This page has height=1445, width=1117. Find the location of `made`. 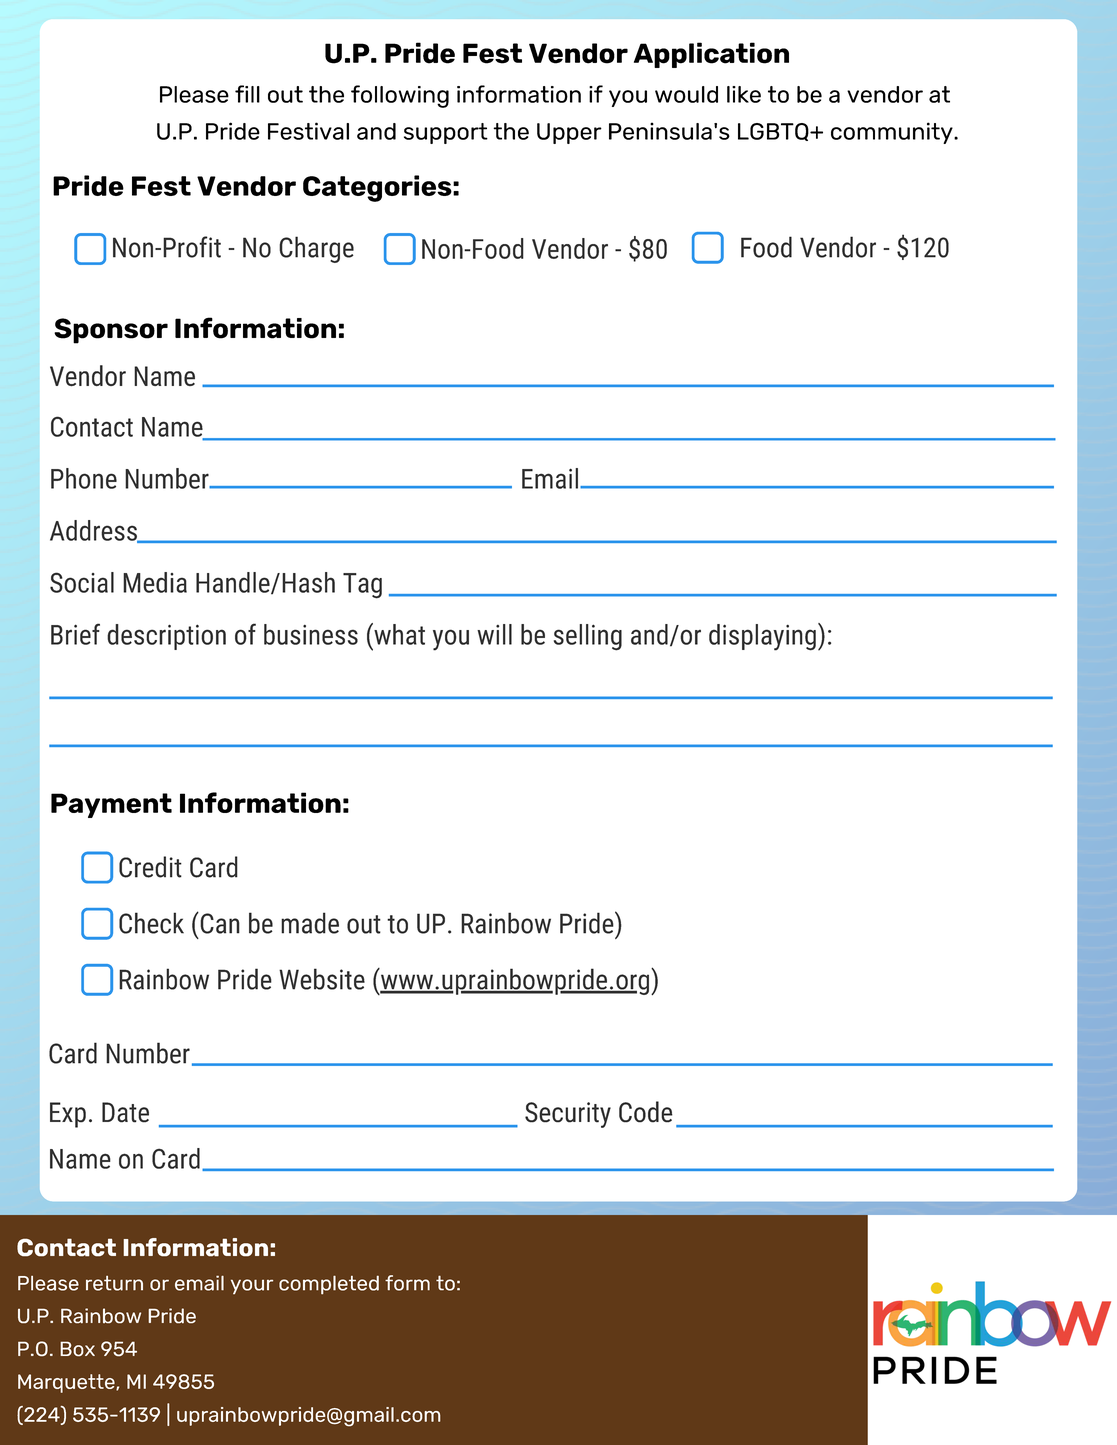

made is located at coordinates (310, 923).
